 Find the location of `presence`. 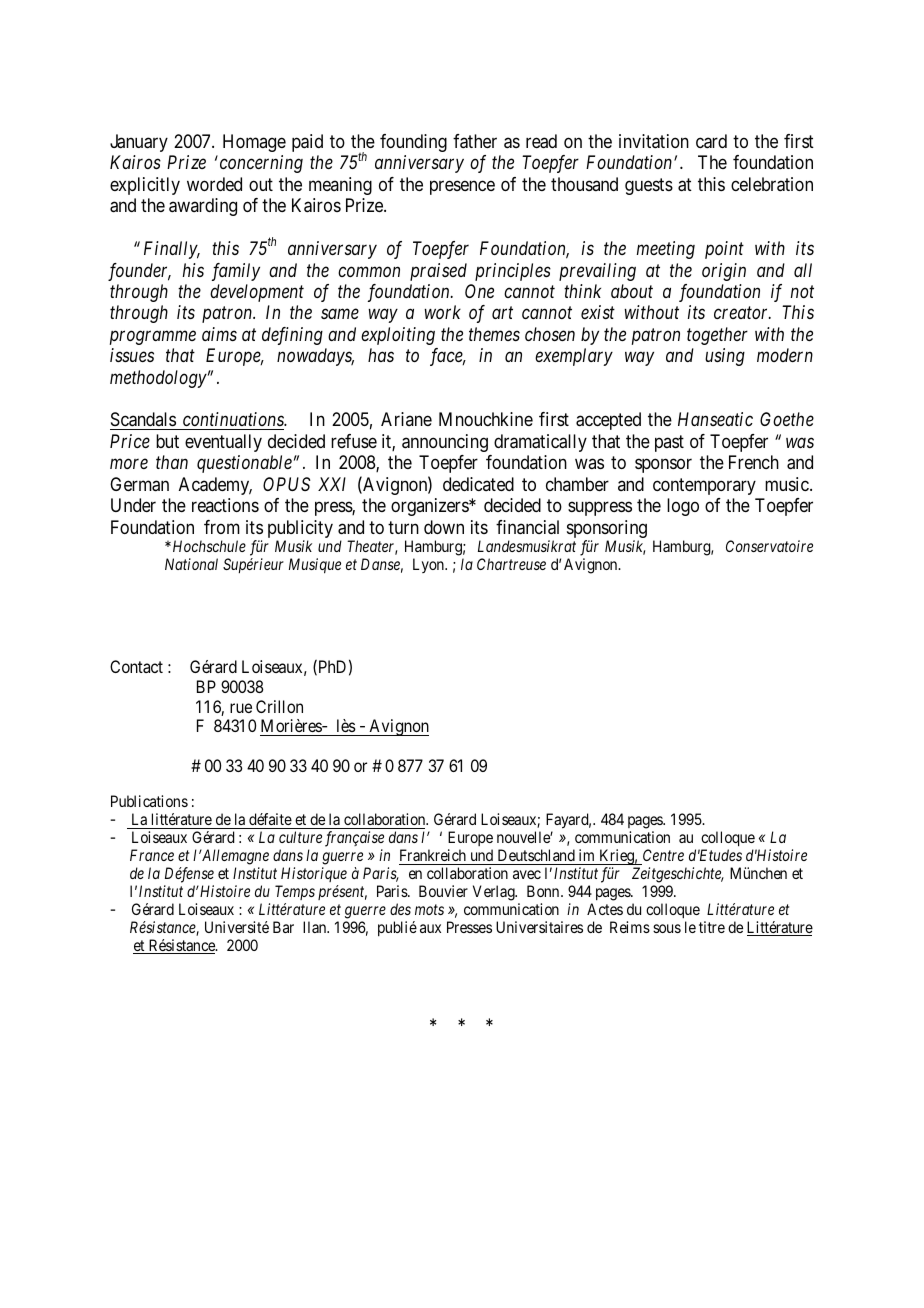

presence is located at coordinates (462, 187).
